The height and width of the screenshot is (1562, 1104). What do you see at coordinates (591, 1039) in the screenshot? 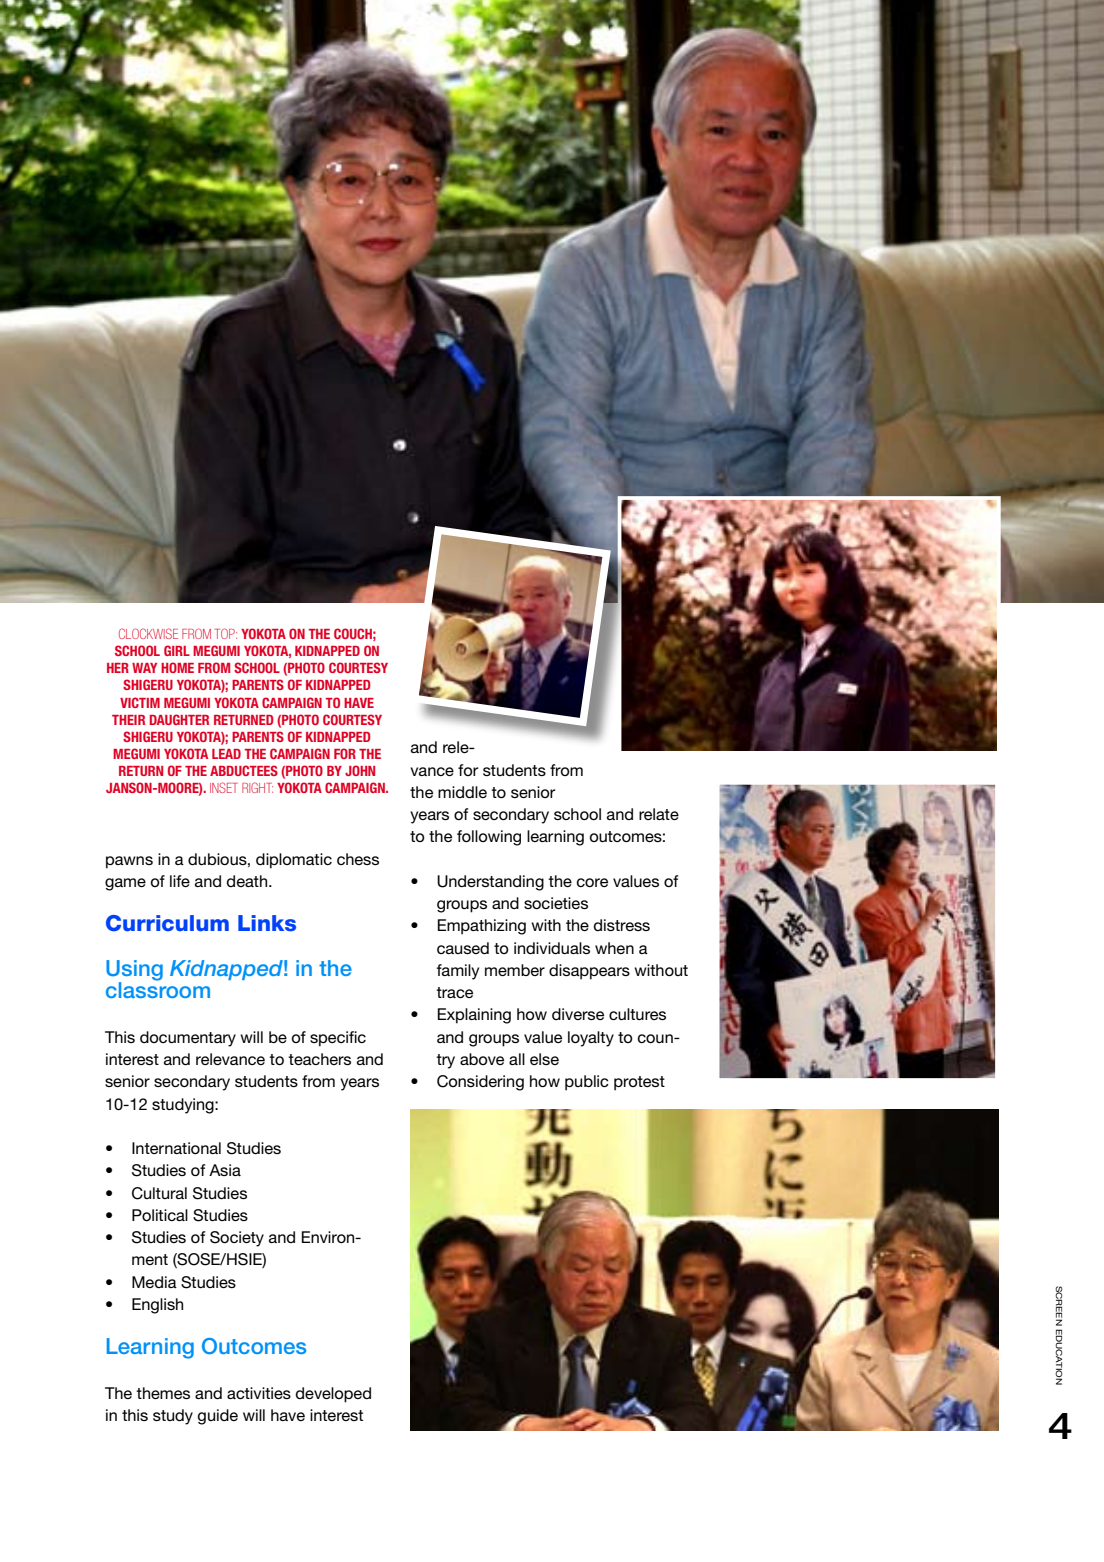
I see `loyalty` at bounding box center [591, 1039].
